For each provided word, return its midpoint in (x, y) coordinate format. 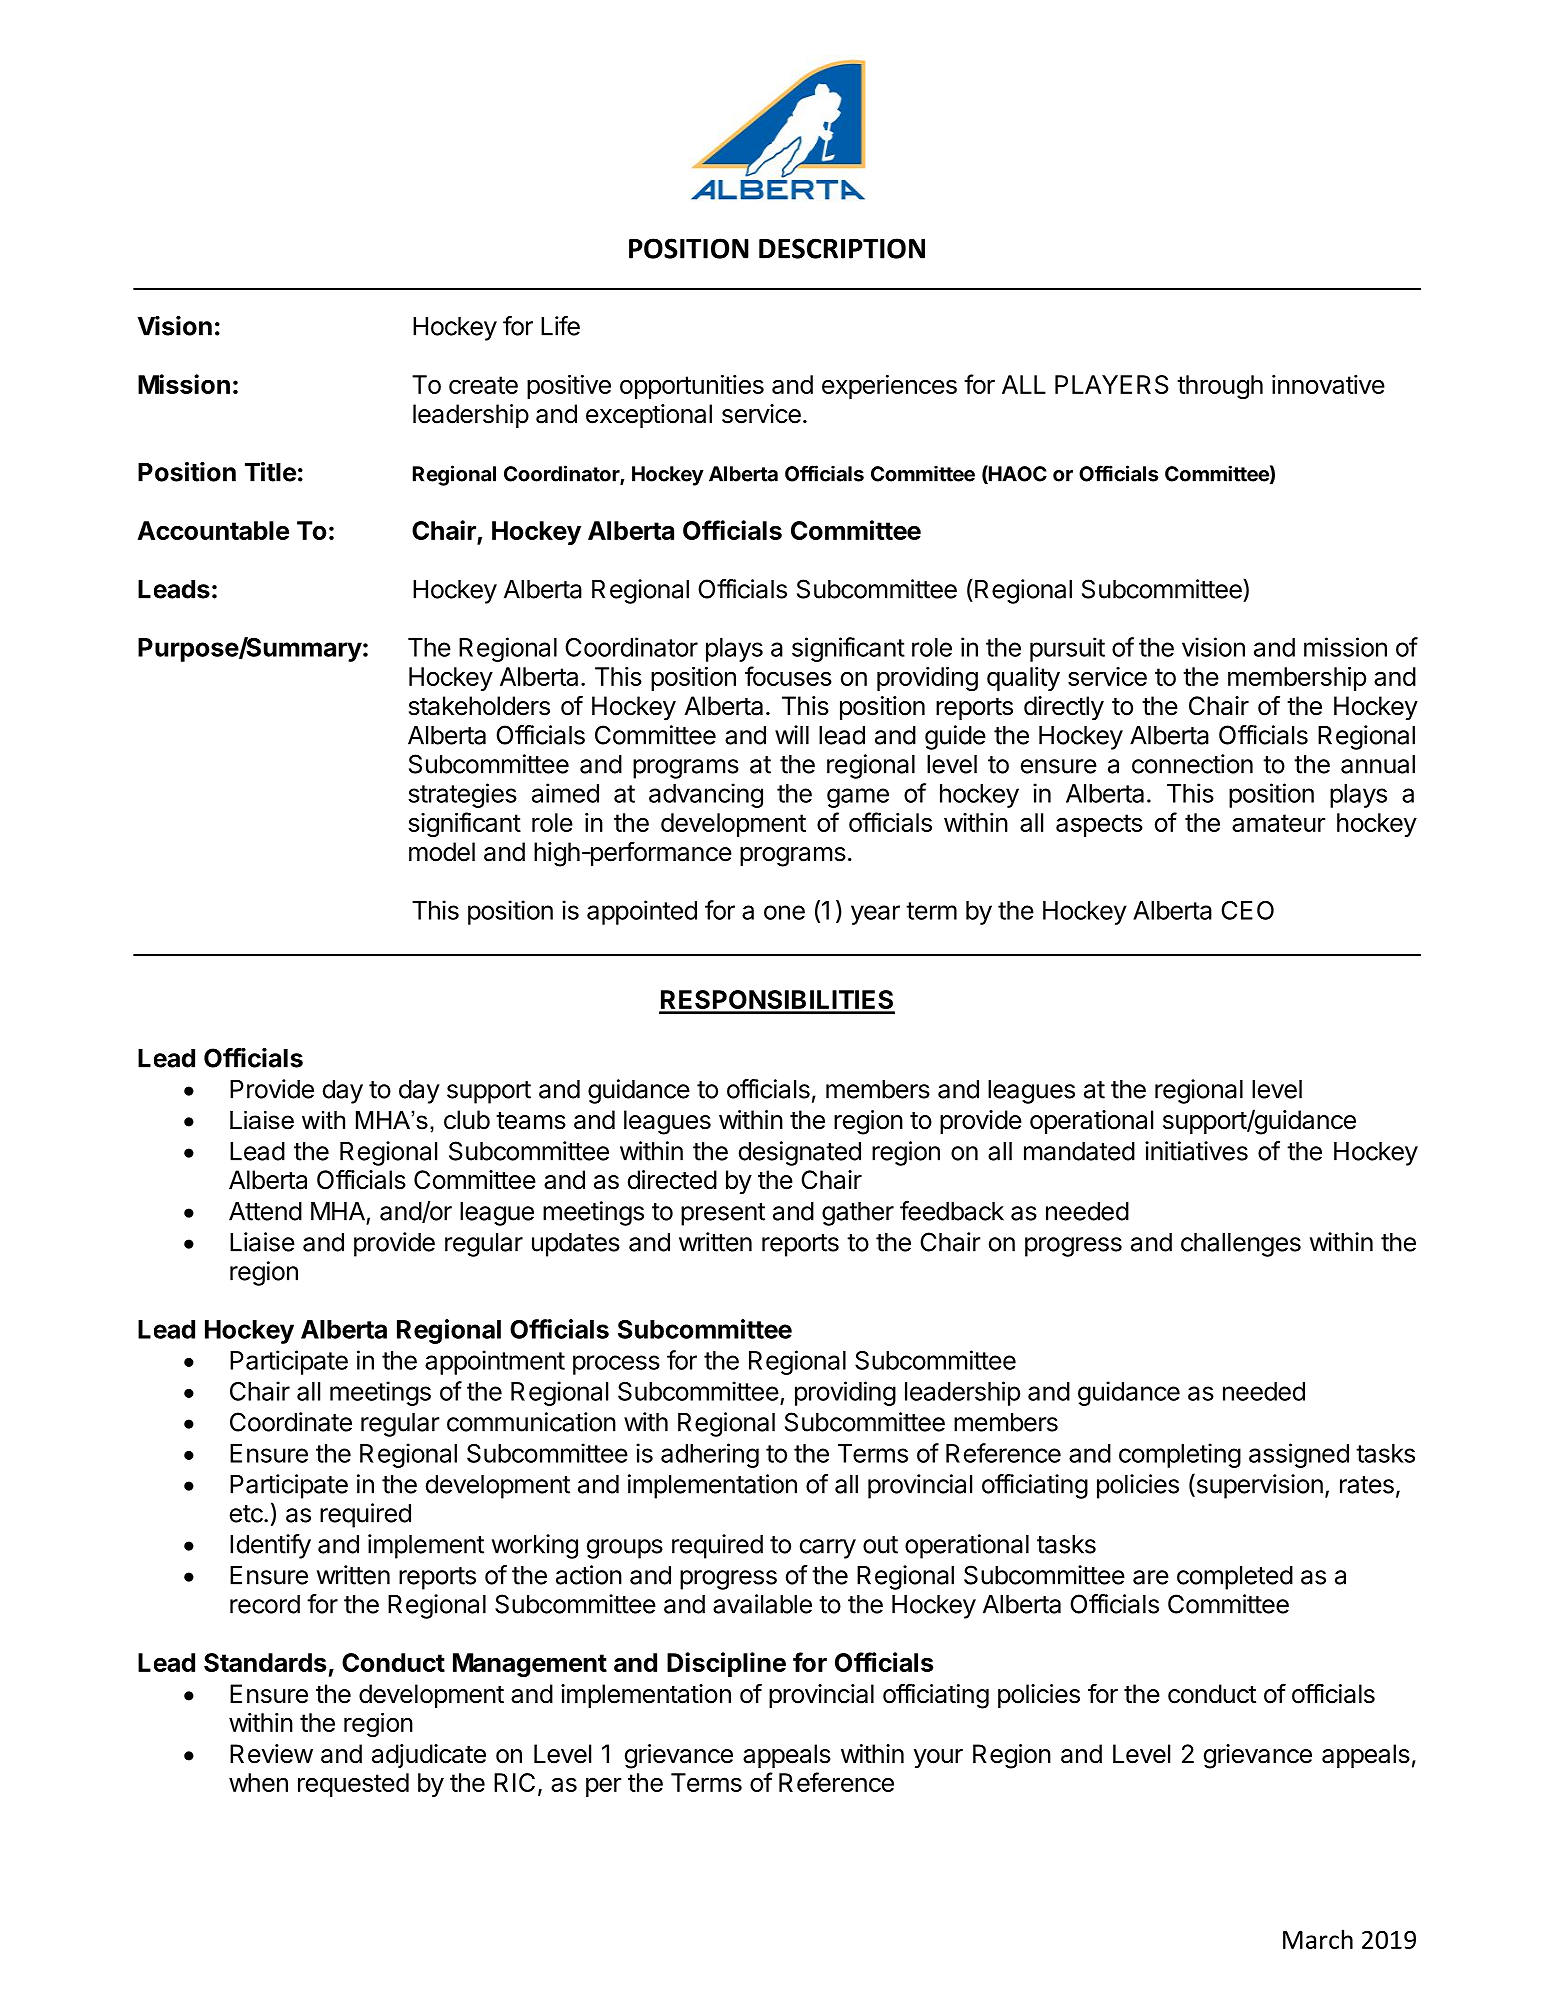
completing (1180, 1455)
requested (353, 1785)
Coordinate (291, 1422)
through (1220, 387)
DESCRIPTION (842, 248)
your (938, 1759)
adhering (710, 1455)
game (858, 798)
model (442, 852)
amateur (1279, 823)
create (483, 385)
